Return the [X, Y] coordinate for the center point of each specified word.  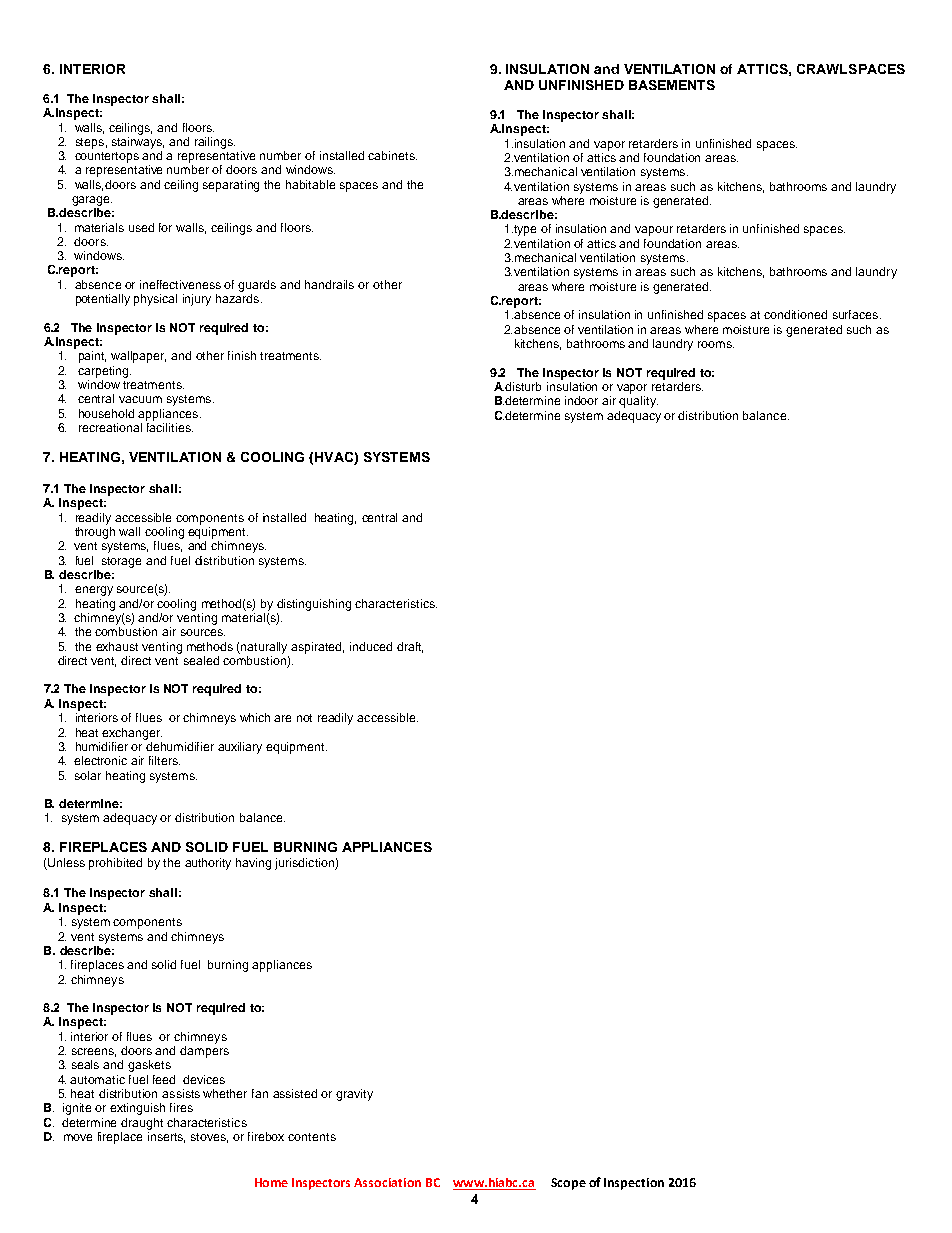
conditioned [795, 314]
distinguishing [314, 605]
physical [155, 300]
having [253, 864]
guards [257, 286]
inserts [166, 1136]
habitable [310, 184]
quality [638, 402]
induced [371, 646]
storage [121, 562]
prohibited [115, 864]
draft [410, 647]
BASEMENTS [672, 85]
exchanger [132, 734]
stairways [138, 141]
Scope [568, 1184]
